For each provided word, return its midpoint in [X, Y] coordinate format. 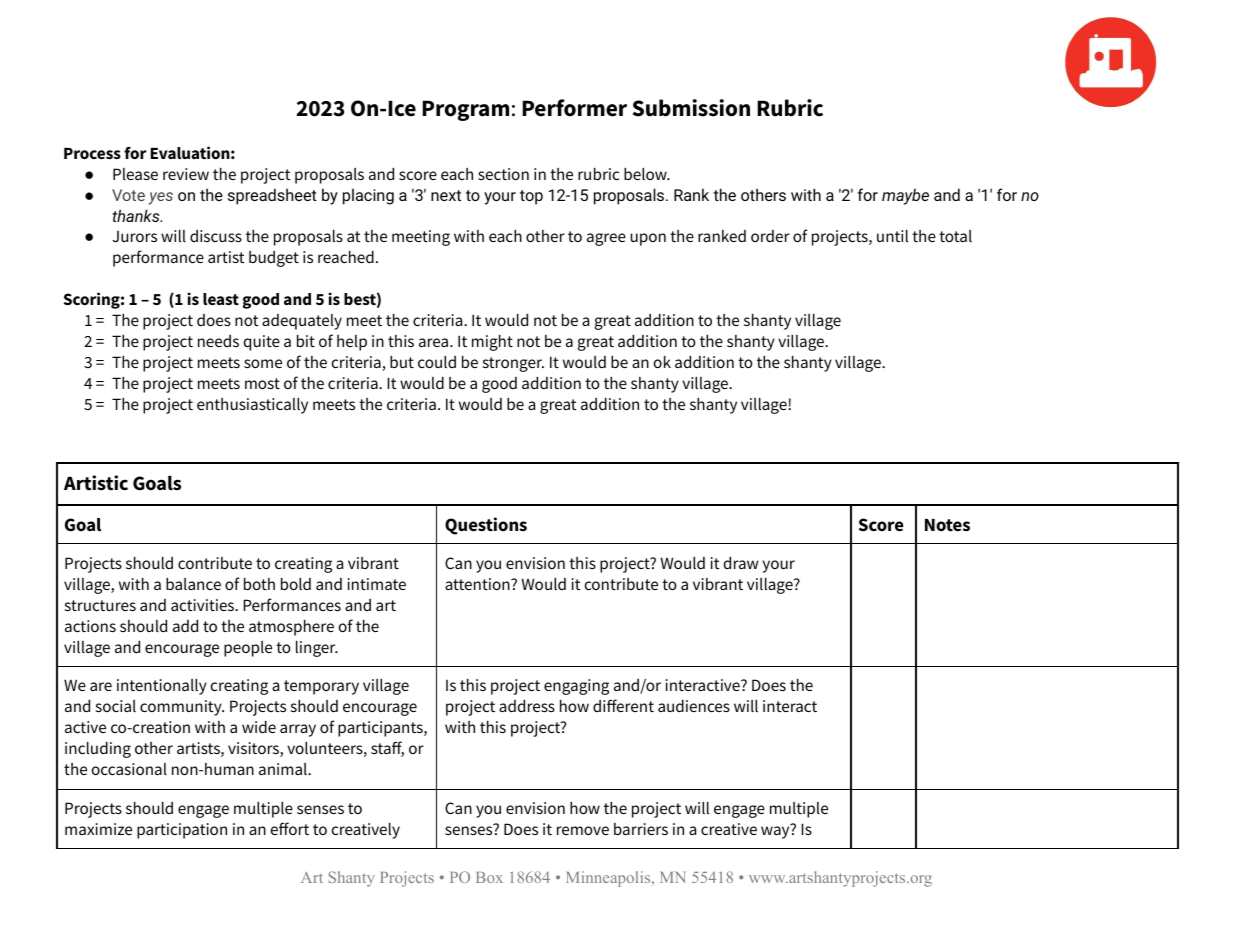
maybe [905, 196]
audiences [694, 706]
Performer [574, 108]
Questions [486, 526]
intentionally [162, 687]
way [776, 831]
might [492, 343]
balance [193, 584]
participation [182, 831]
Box [489, 877]
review [186, 174]
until [892, 236]
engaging [576, 687]
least [221, 299]
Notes [947, 525]
